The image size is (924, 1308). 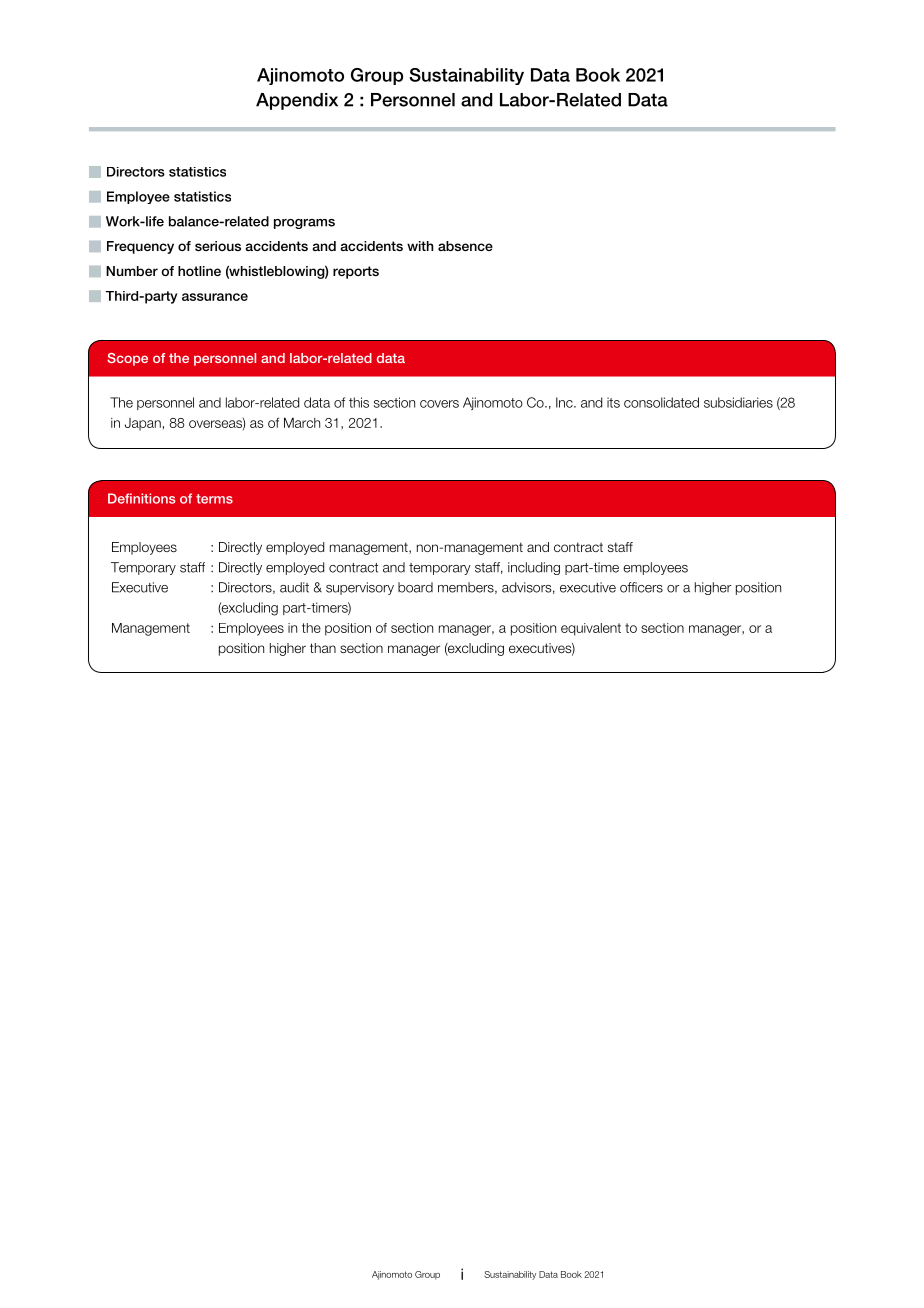 What do you see at coordinates (439, 404) in the page?
I see `covers` at bounding box center [439, 404].
